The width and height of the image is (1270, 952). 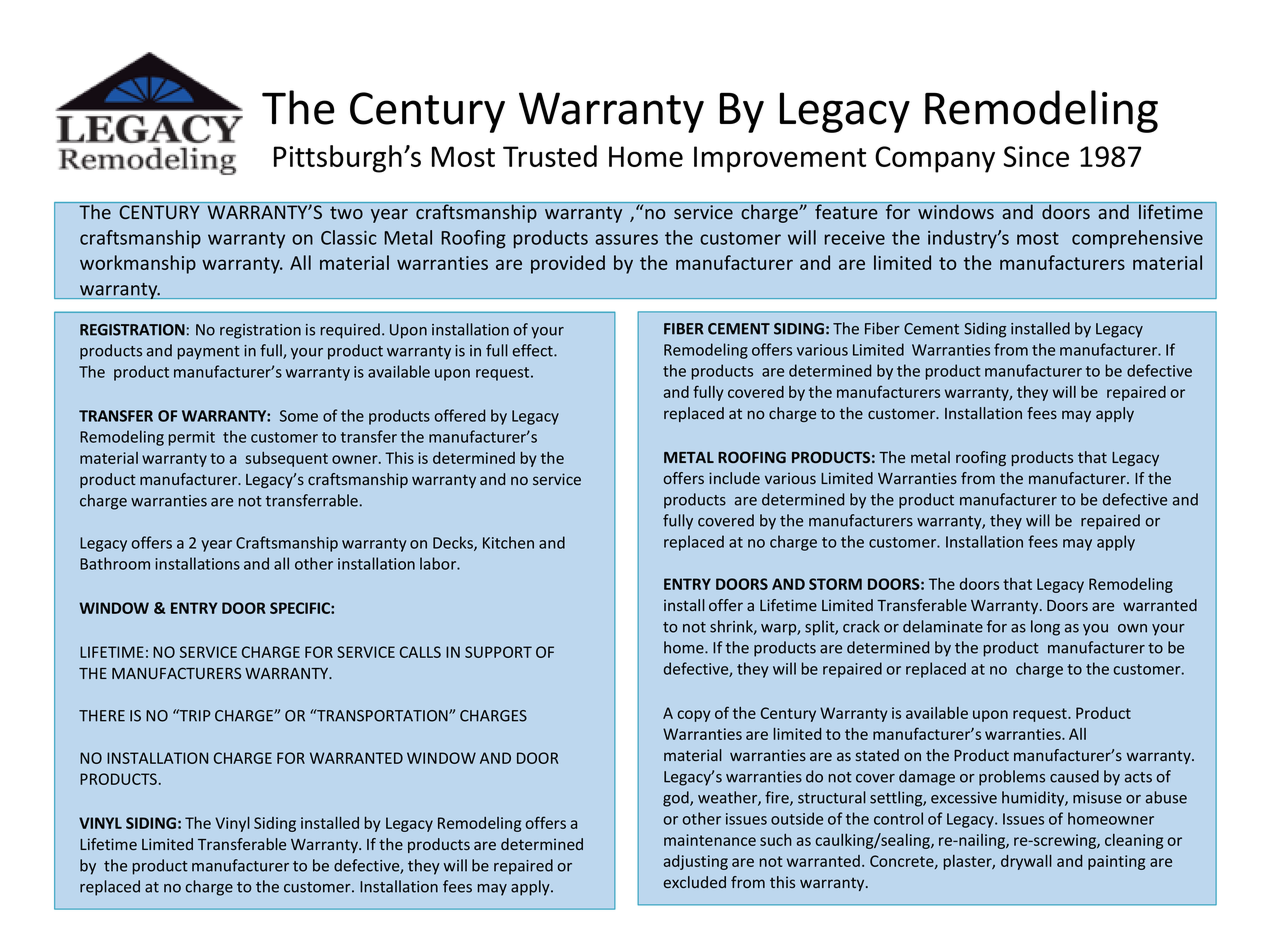 I want to click on adjusting, so click(x=696, y=862).
